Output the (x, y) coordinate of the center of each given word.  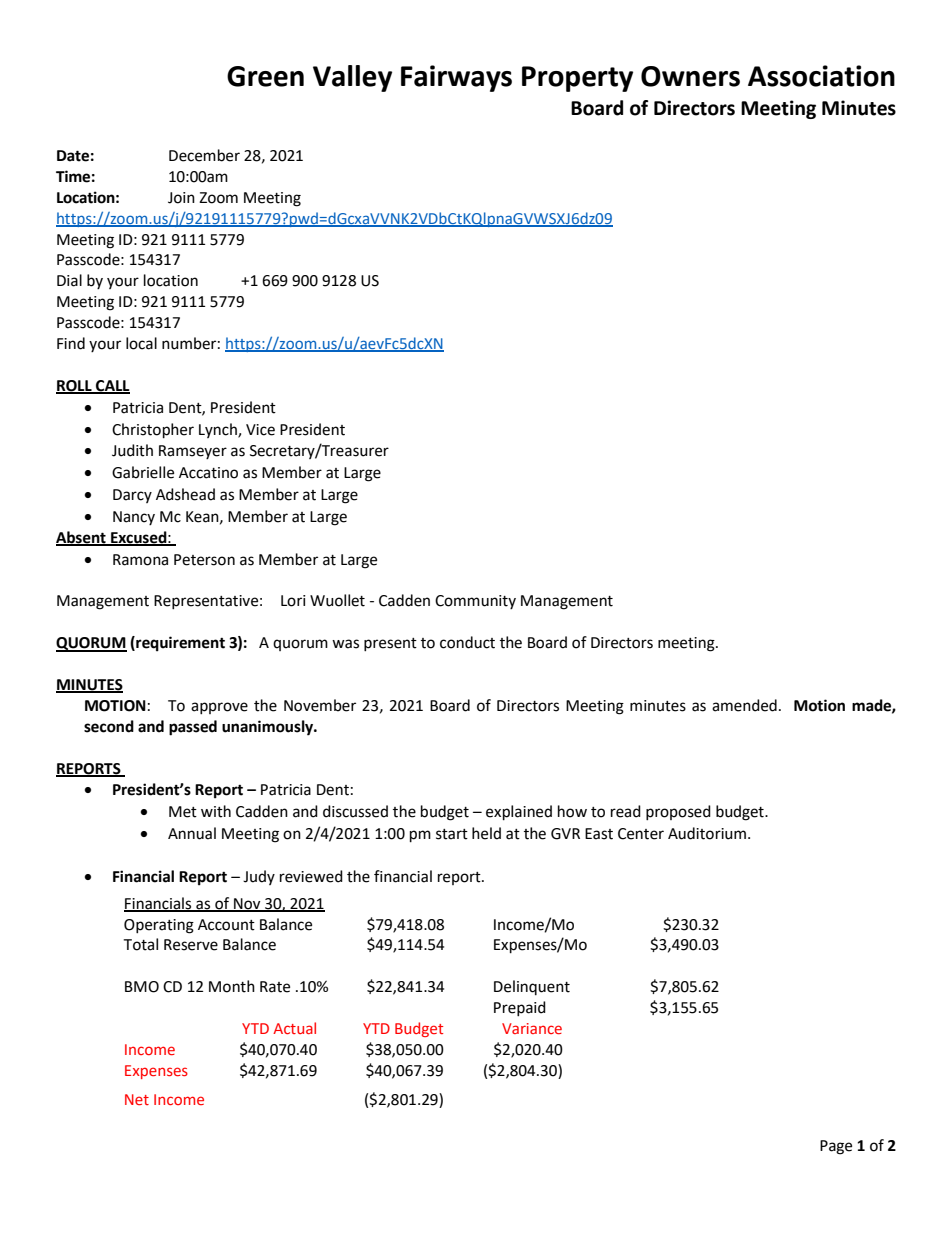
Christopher (153, 431)
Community (475, 602)
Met (183, 812)
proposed (678, 812)
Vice (260, 430)
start (452, 834)
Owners (690, 76)
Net (137, 1099)
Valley (352, 78)
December (204, 155)
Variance (532, 1028)
